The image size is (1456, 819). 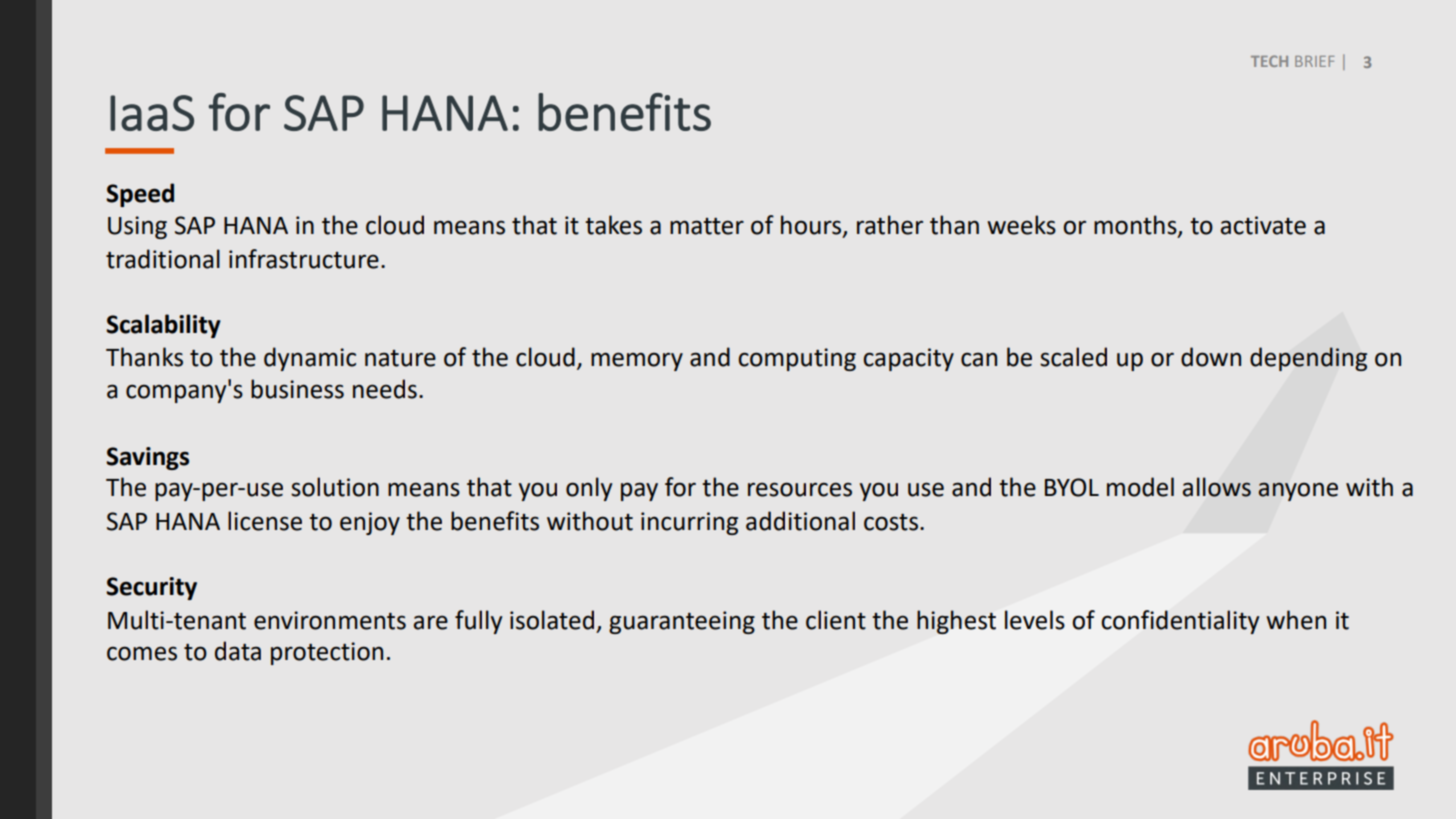 I want to click on data, so click(x=238, y=651).
